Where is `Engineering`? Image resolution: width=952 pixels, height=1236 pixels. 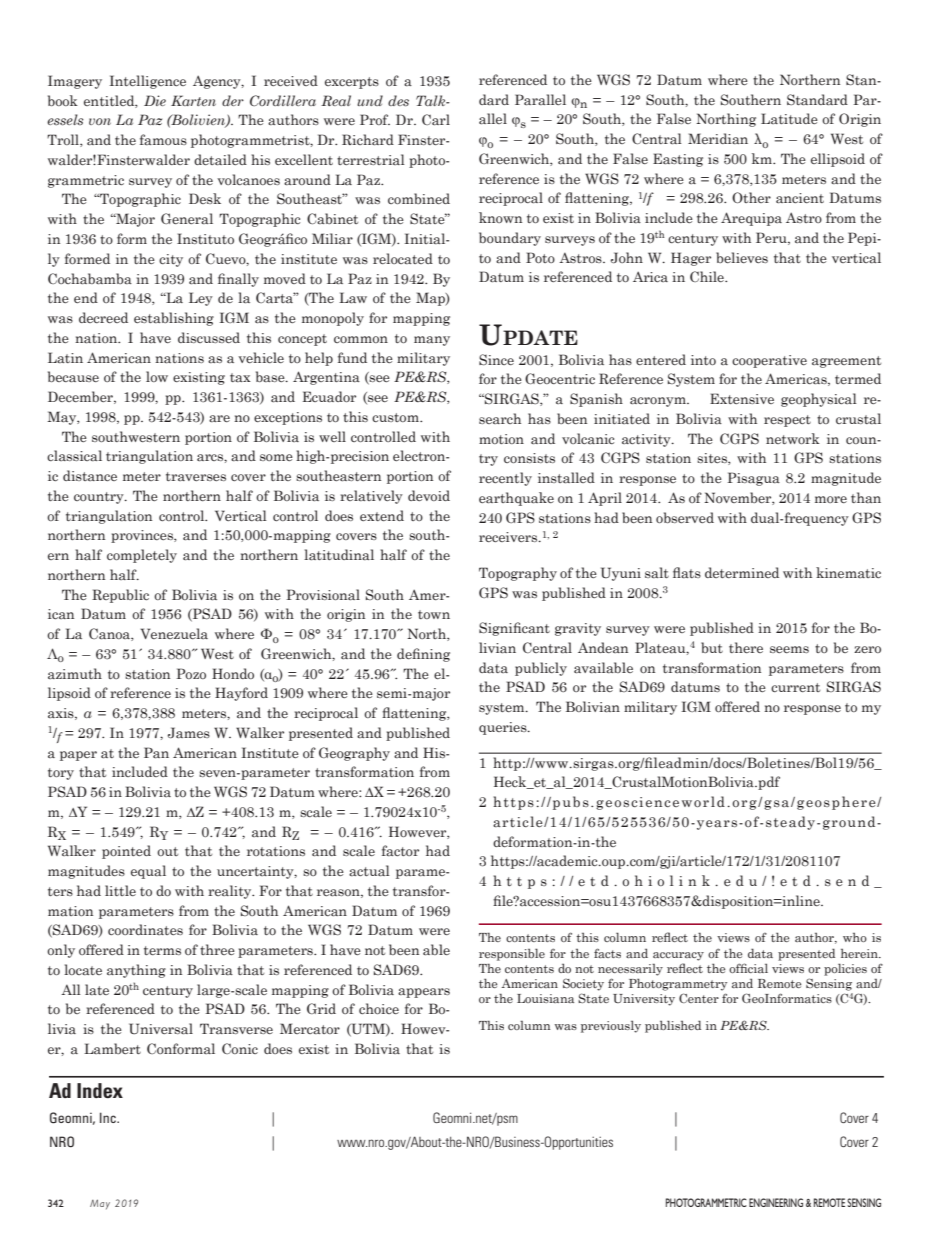 Engineering is located at coordinates (776, 1202).
